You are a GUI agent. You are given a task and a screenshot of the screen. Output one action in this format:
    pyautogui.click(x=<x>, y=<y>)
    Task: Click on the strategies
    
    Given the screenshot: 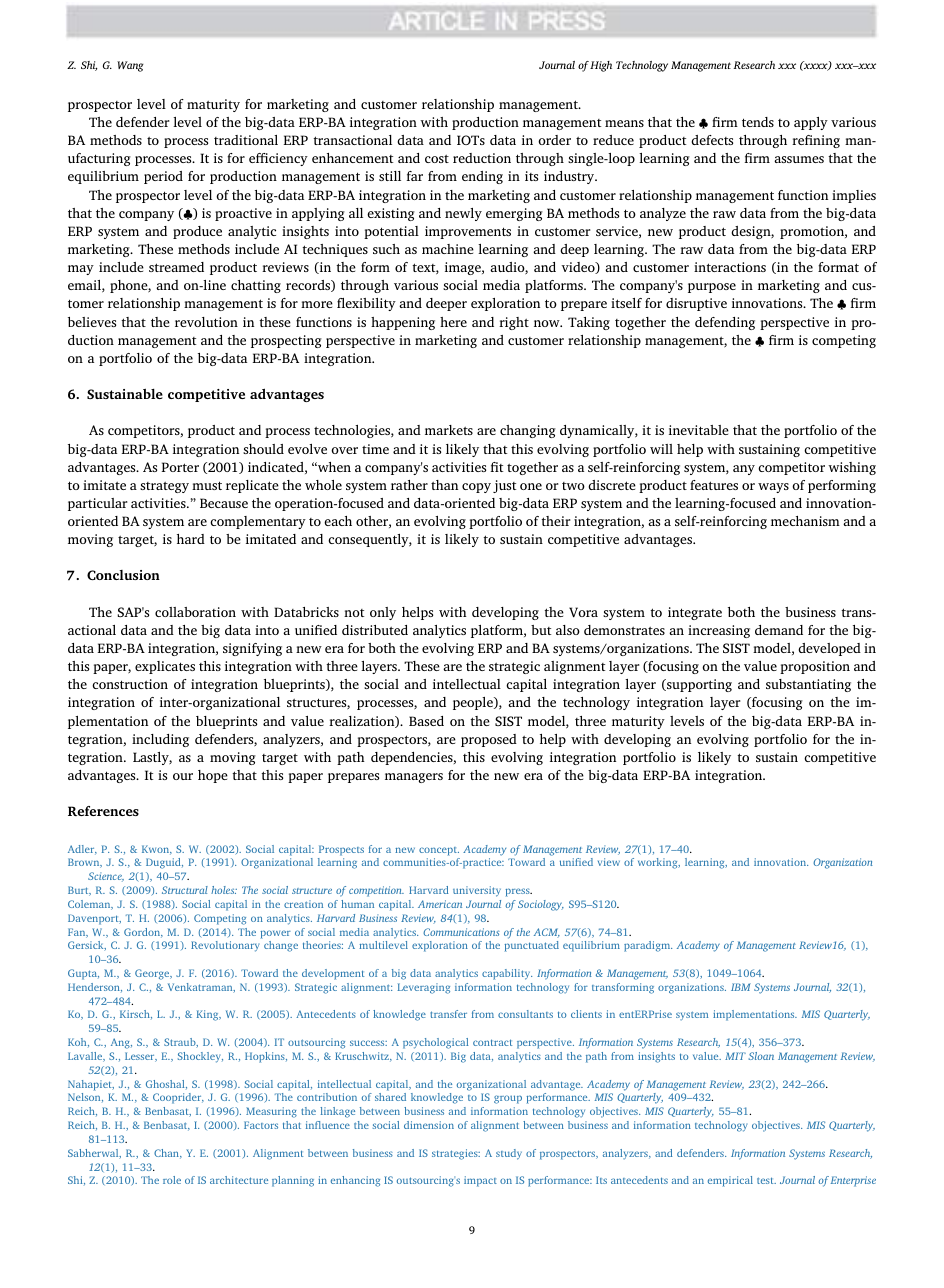 What is the action you would take?
    pyautogui.click(x=456, y=1154)
